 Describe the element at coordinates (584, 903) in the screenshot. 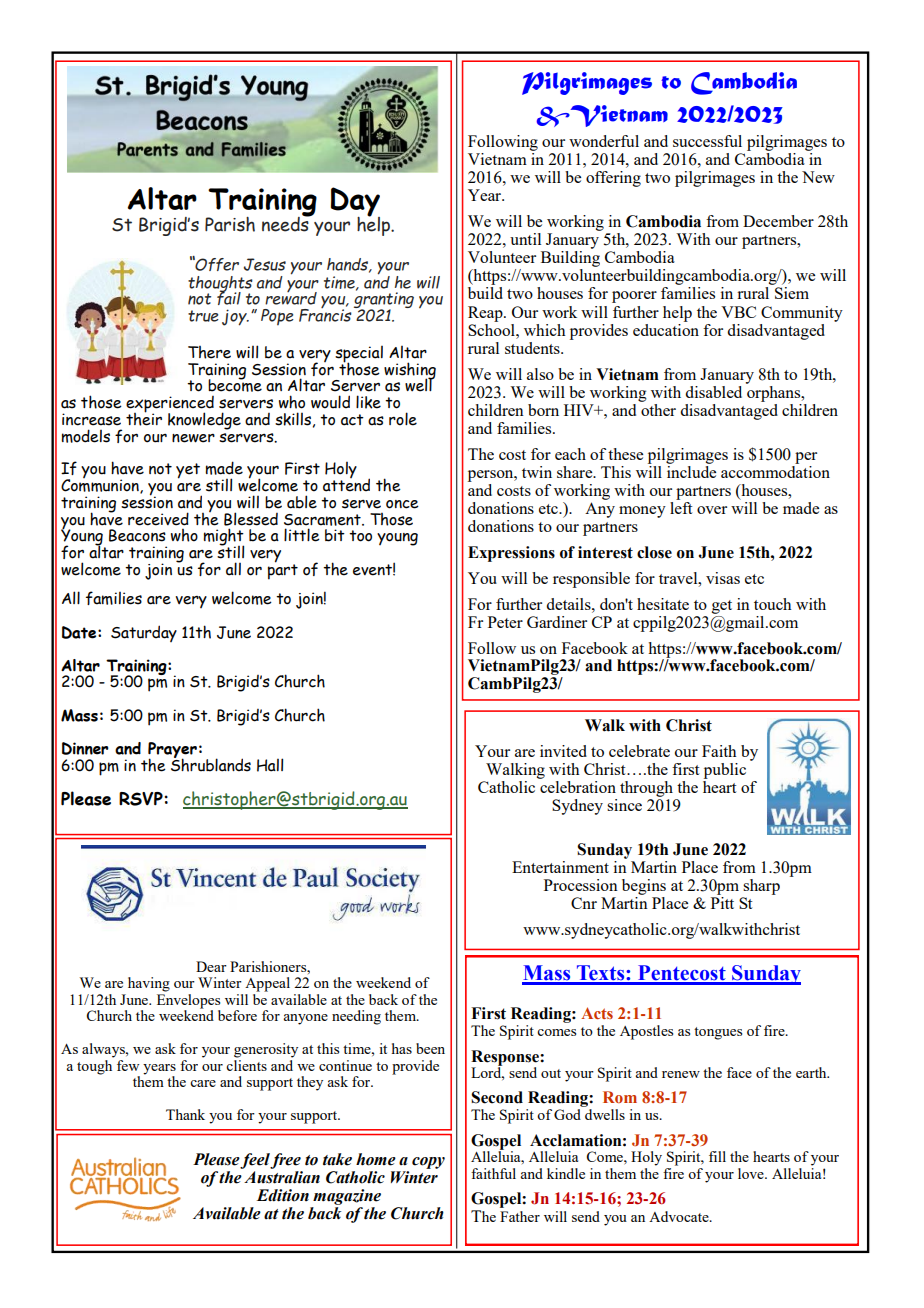

I see `Cnr` at that location.
